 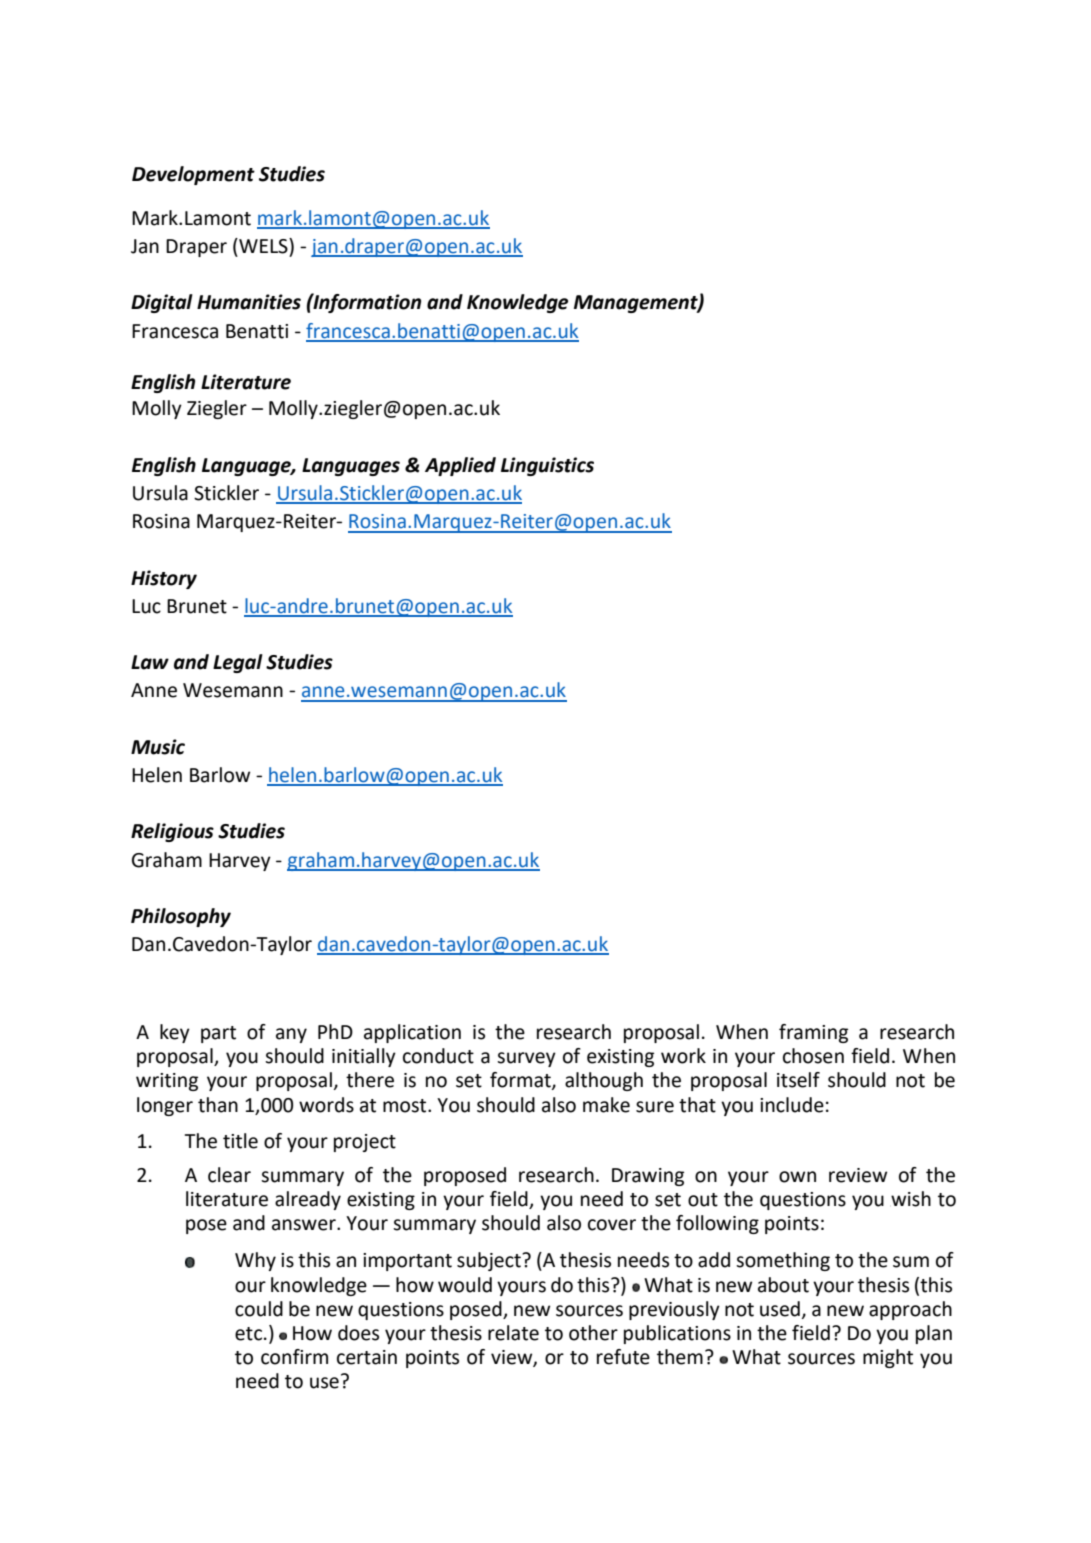 I want to click on Music, so click(x=158, y=747).
